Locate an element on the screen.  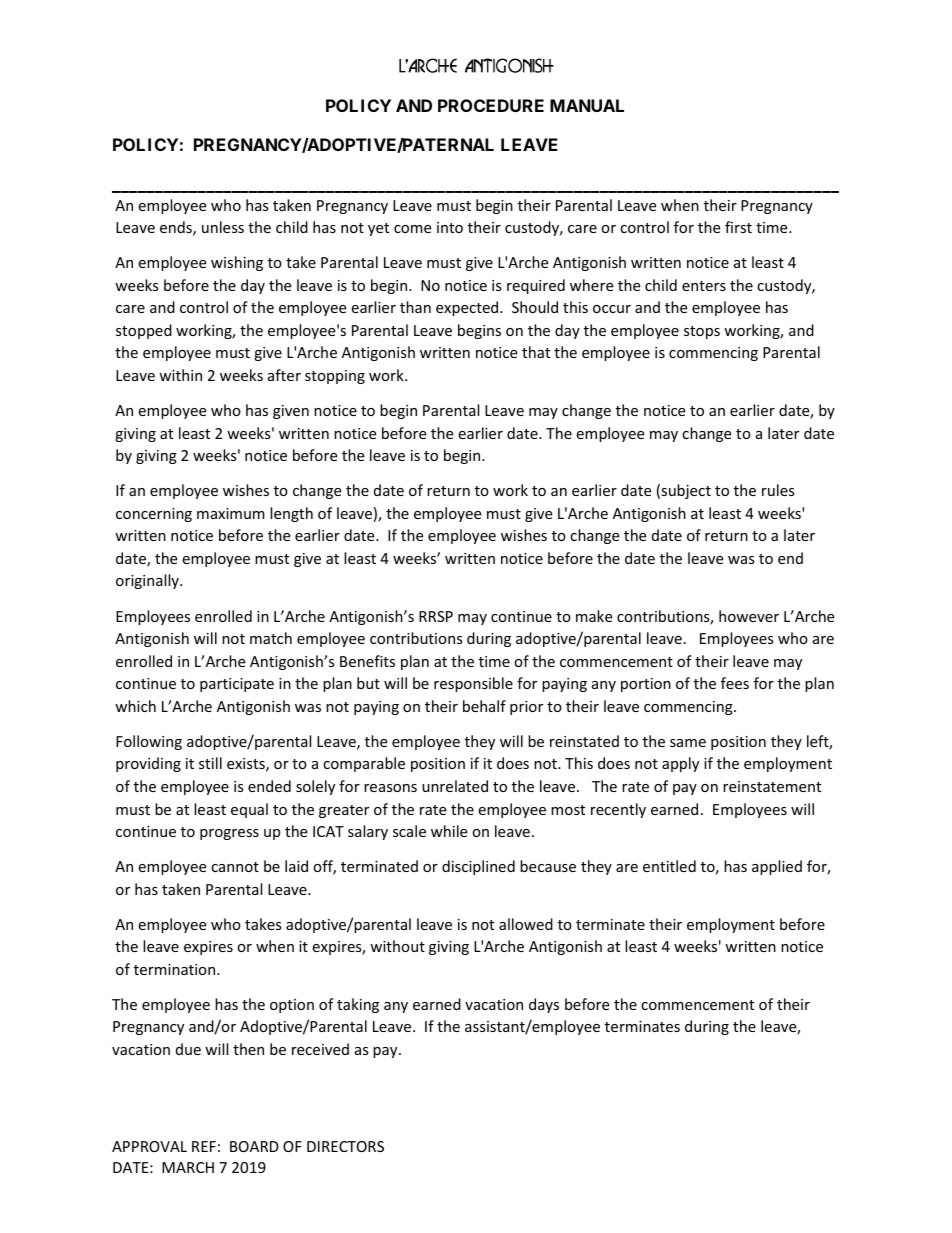
equal is located at coordinates (249, 810).
